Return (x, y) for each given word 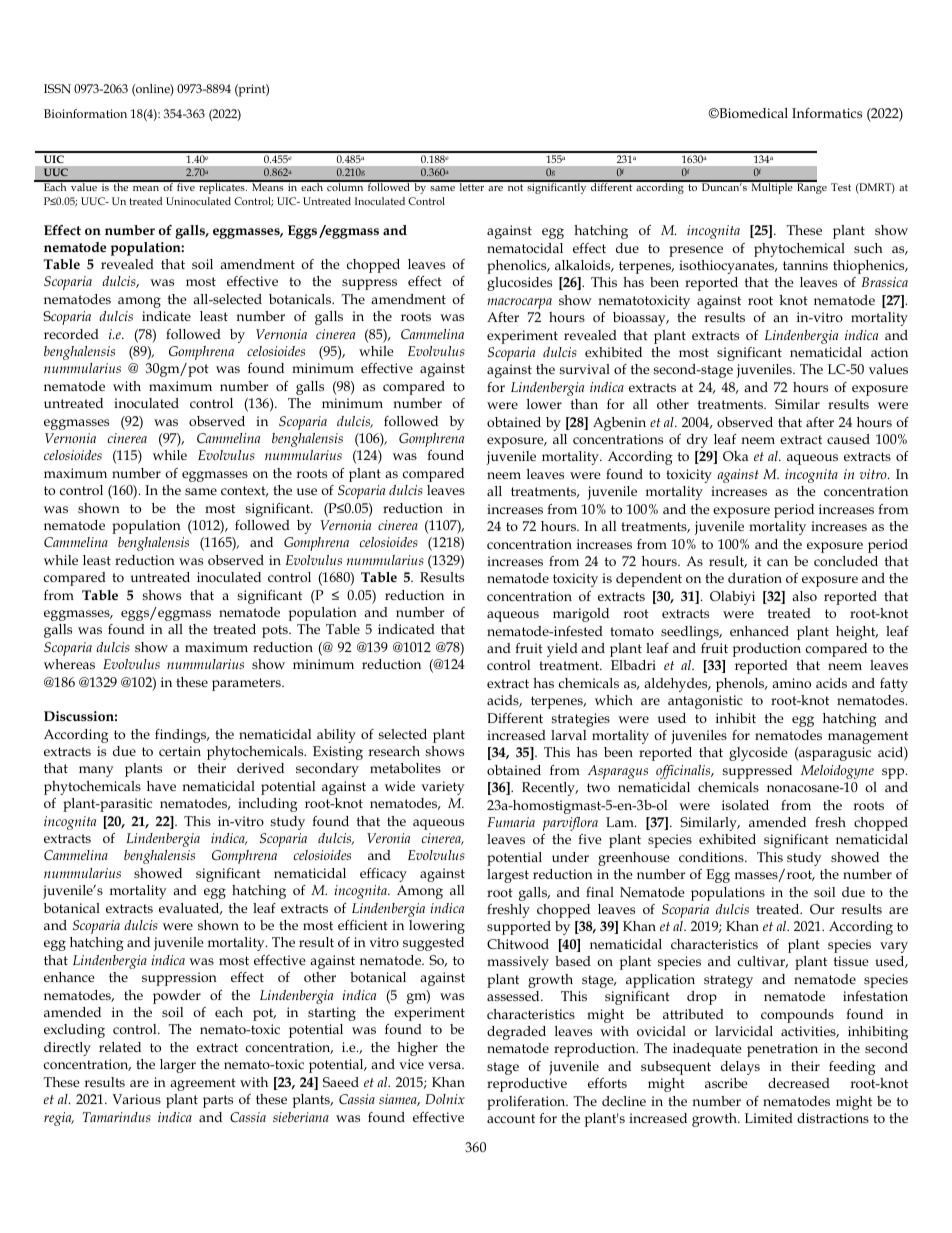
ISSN (57, 88)
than (584, 404)
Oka (735, 456)
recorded (71, 334)
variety (443, 788)
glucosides (519, 284)
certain (180, 751)
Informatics (827, 113)
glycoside (758, 754)
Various (136, 1099)
